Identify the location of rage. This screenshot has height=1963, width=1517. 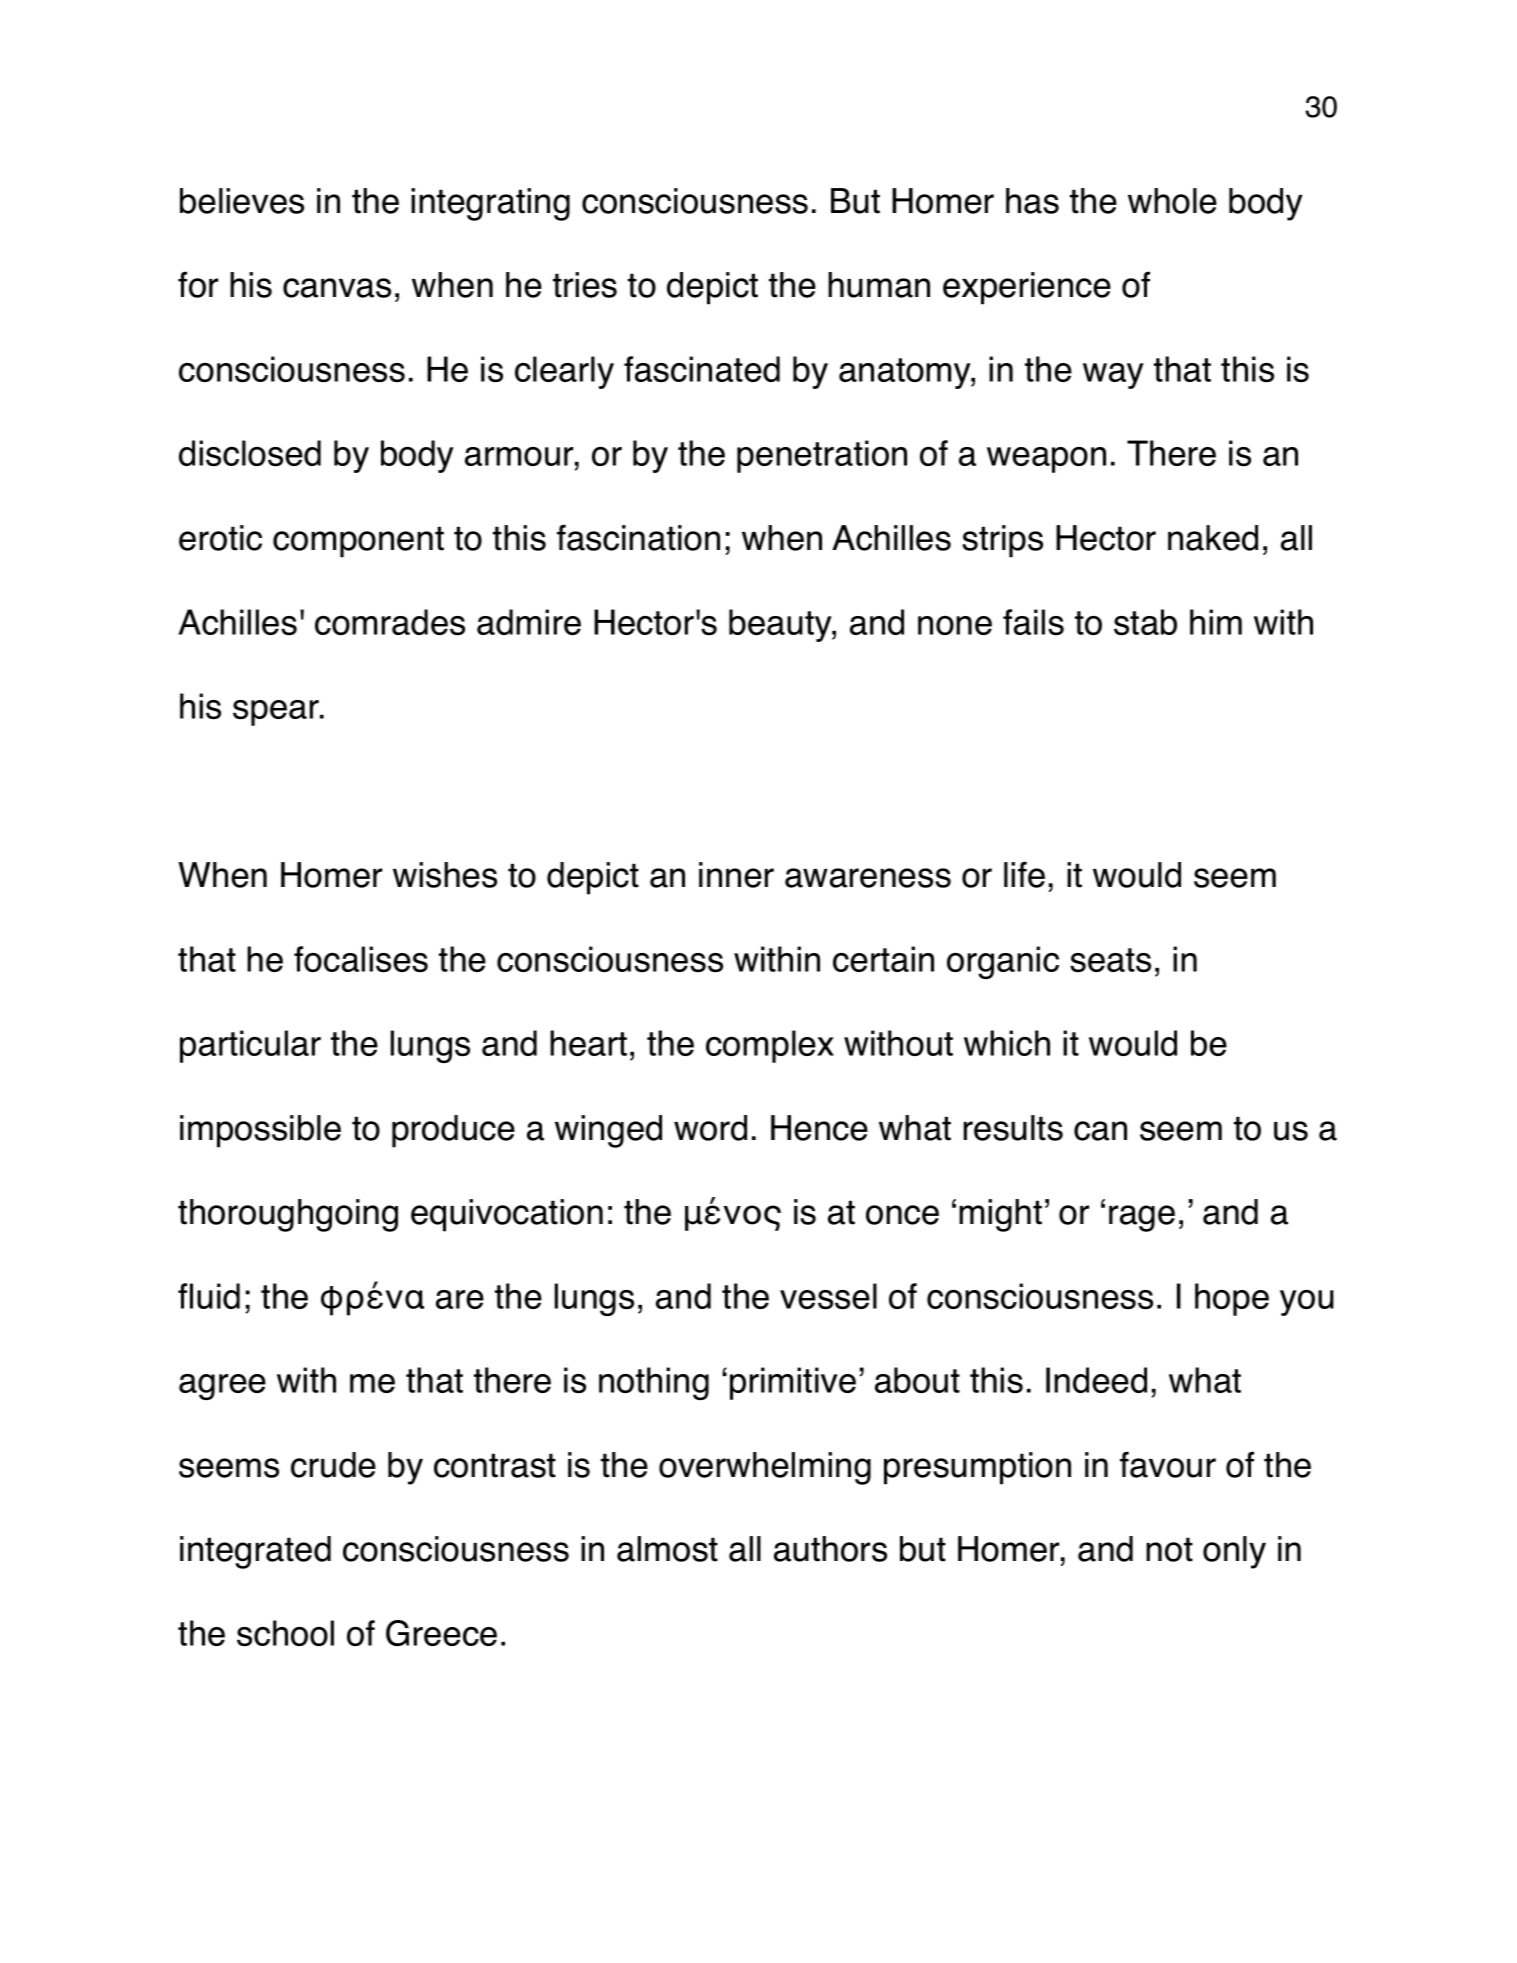
(1142, 1218).
